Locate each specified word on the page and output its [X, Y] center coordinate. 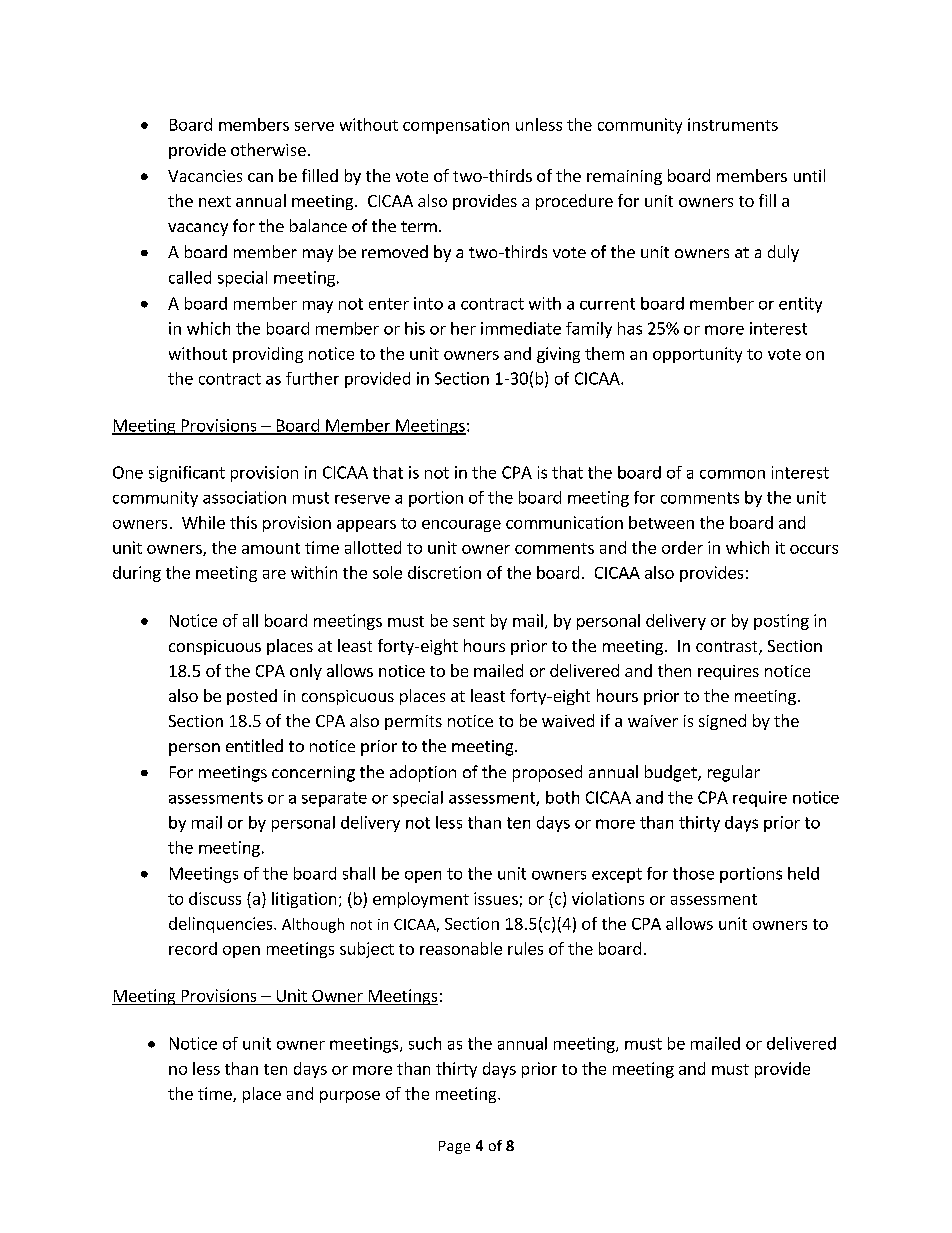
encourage [461, 526]
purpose [350, 1097]
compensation [456, 126]
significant [187, 474]
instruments [733, 124]
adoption [423, 773]
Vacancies [205, 176]
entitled [254, 745]
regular [734, 773]
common [732, 474]
